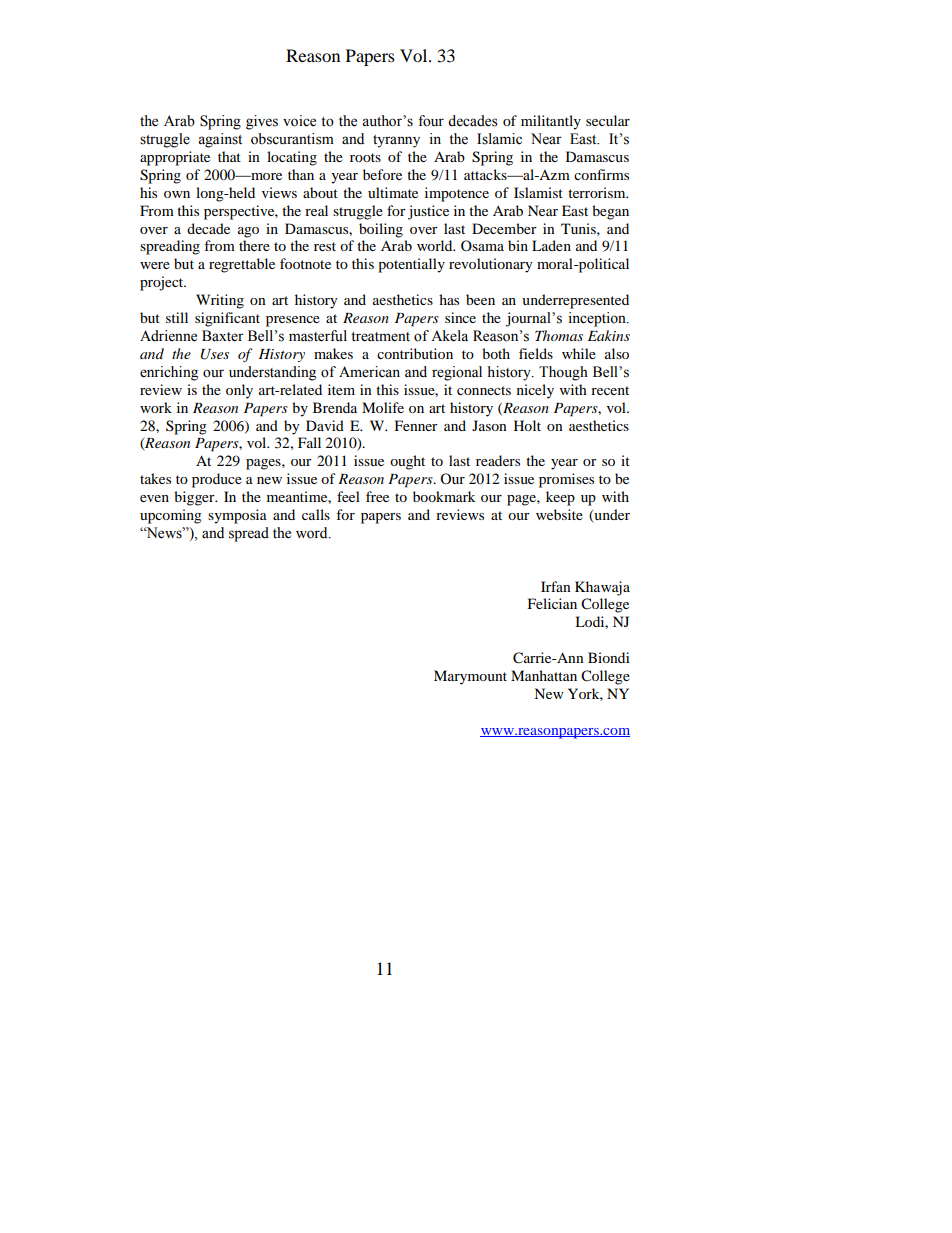 The width and height of the document is (952, 1233). I want to click on symposia, so click(237, 516).
